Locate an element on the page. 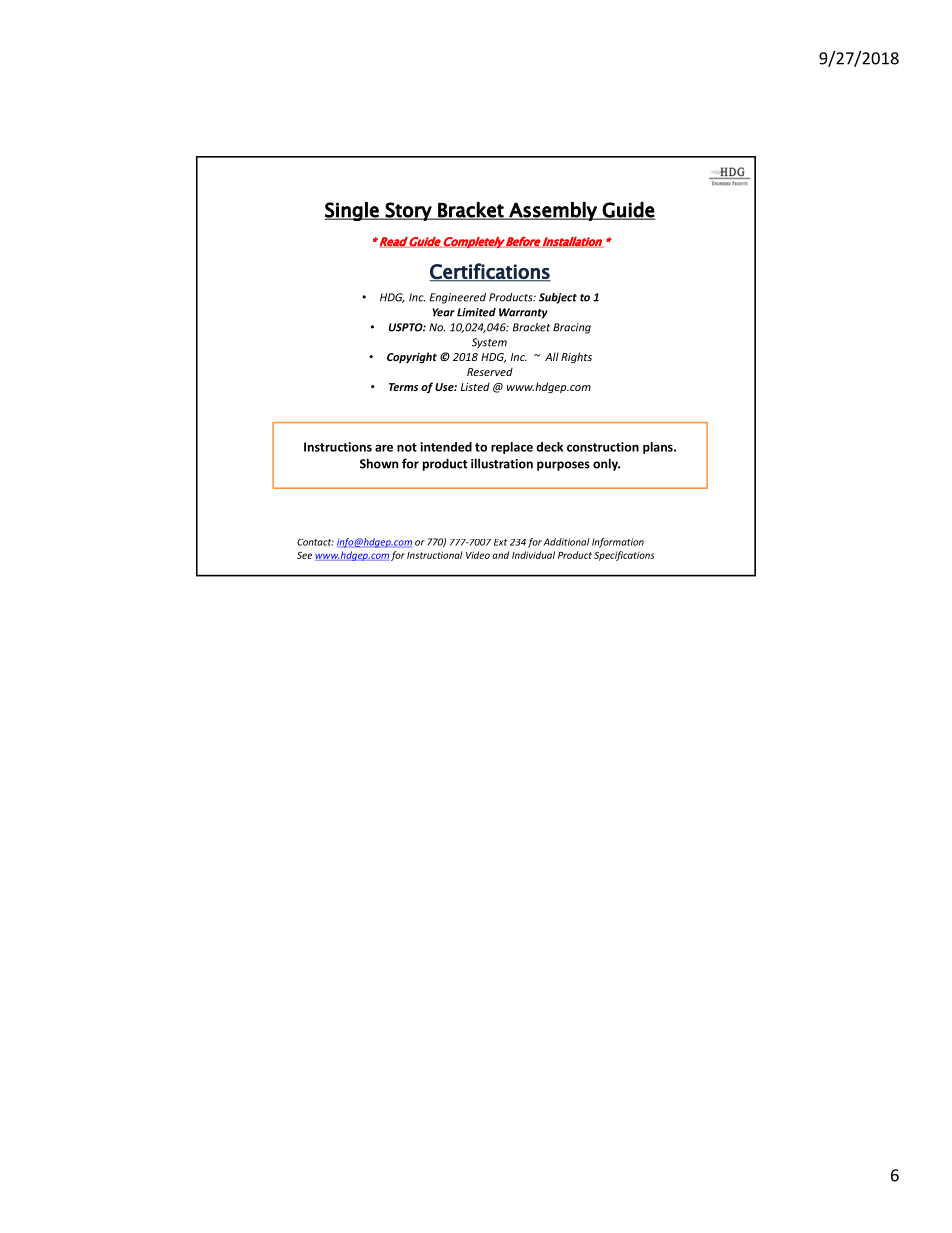  intended is located at coordinates (446, 447).
